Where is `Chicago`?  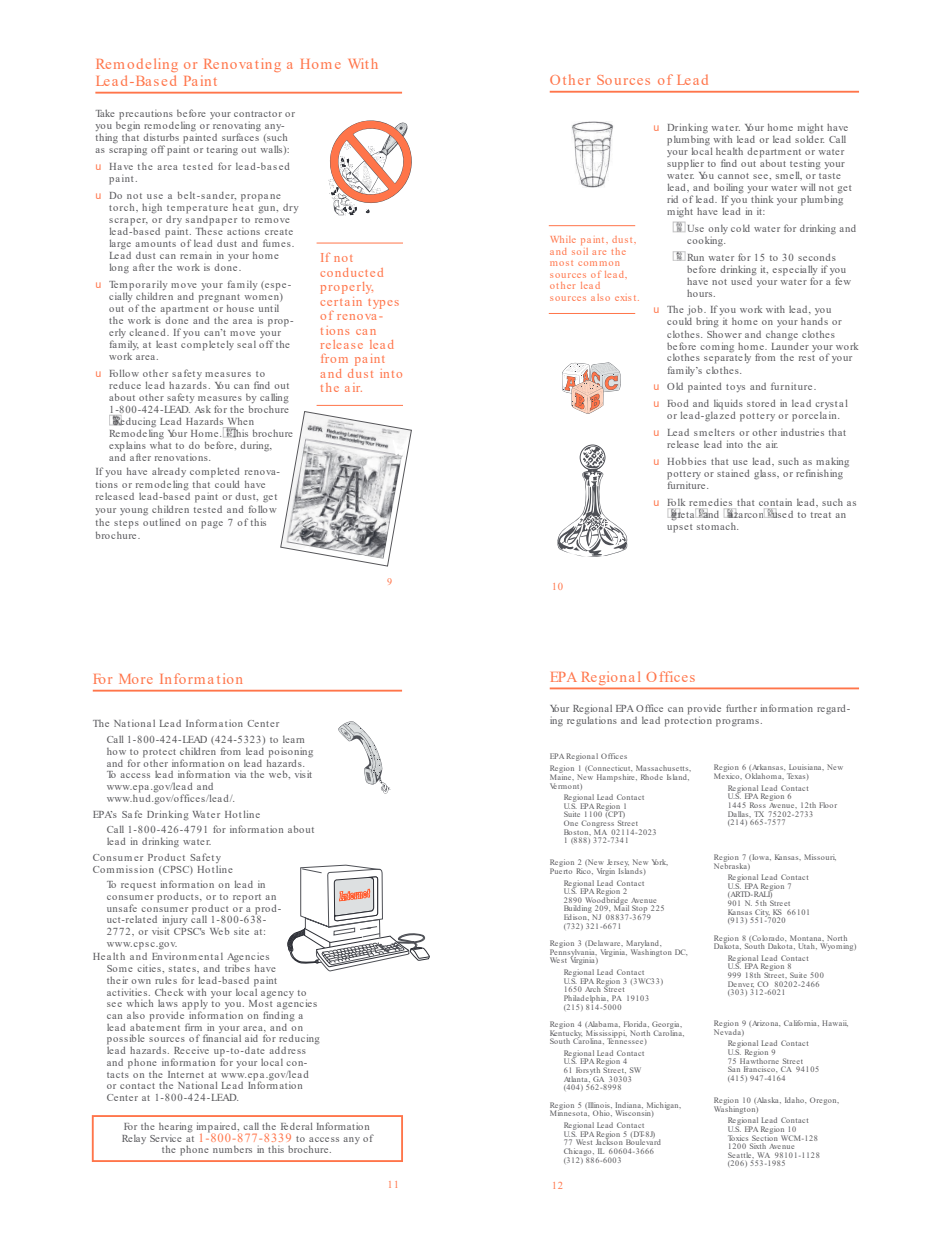 Chicago is located at coordinates (579, 1153).
